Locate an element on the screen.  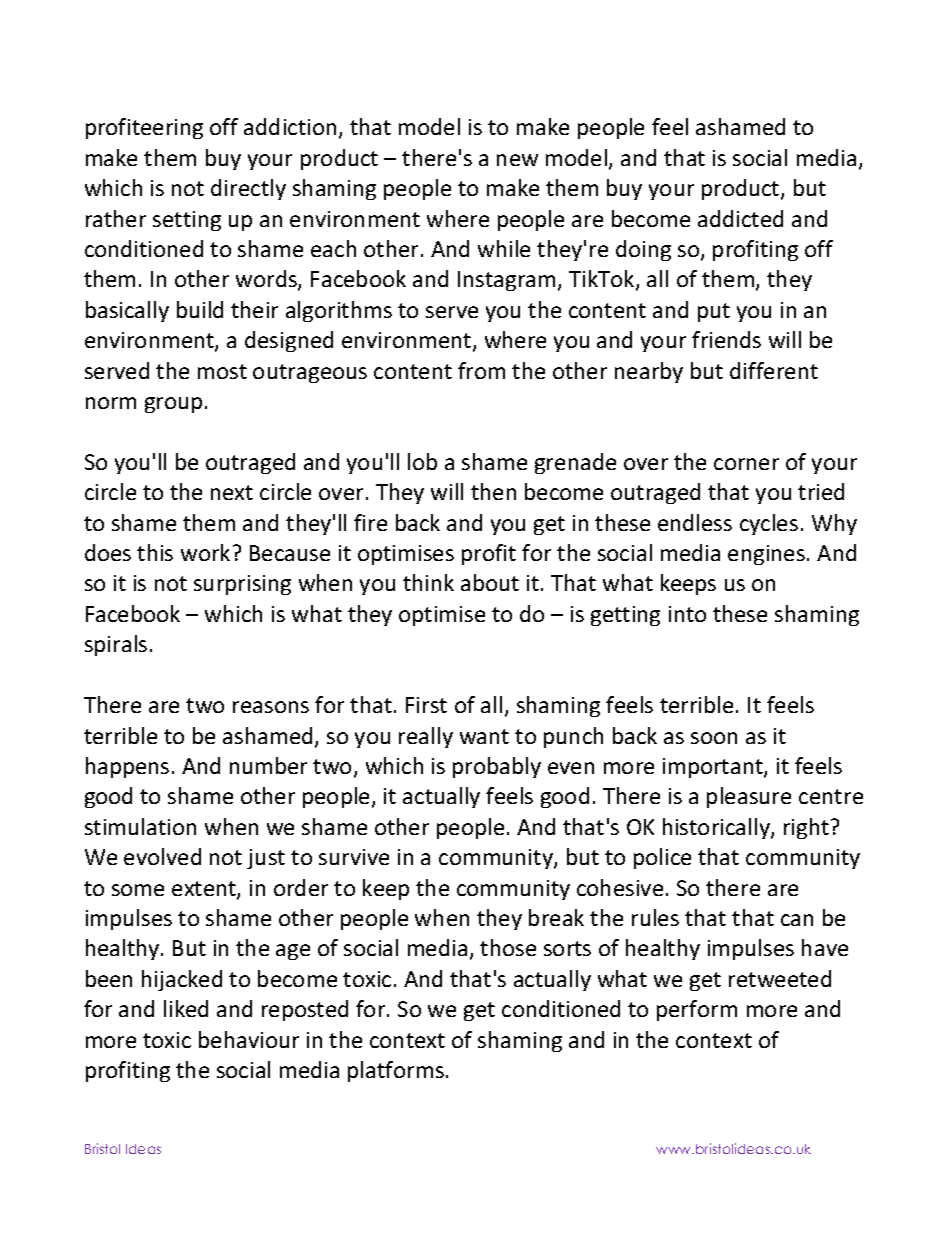
directly is located at coordinates (248, 189).
